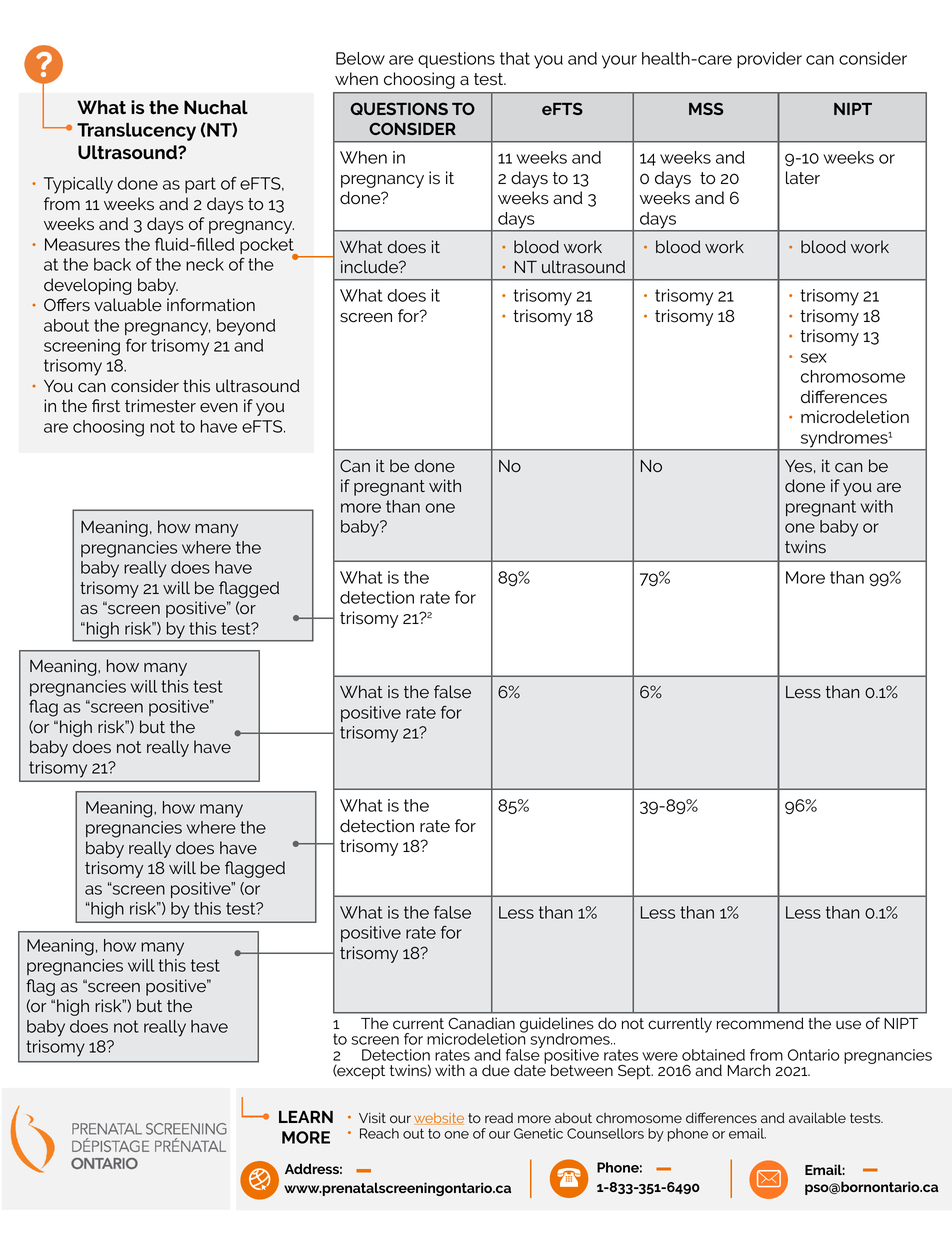  Describe the element at coordinates (844, 397) in the image. I see `differences` at that location.
